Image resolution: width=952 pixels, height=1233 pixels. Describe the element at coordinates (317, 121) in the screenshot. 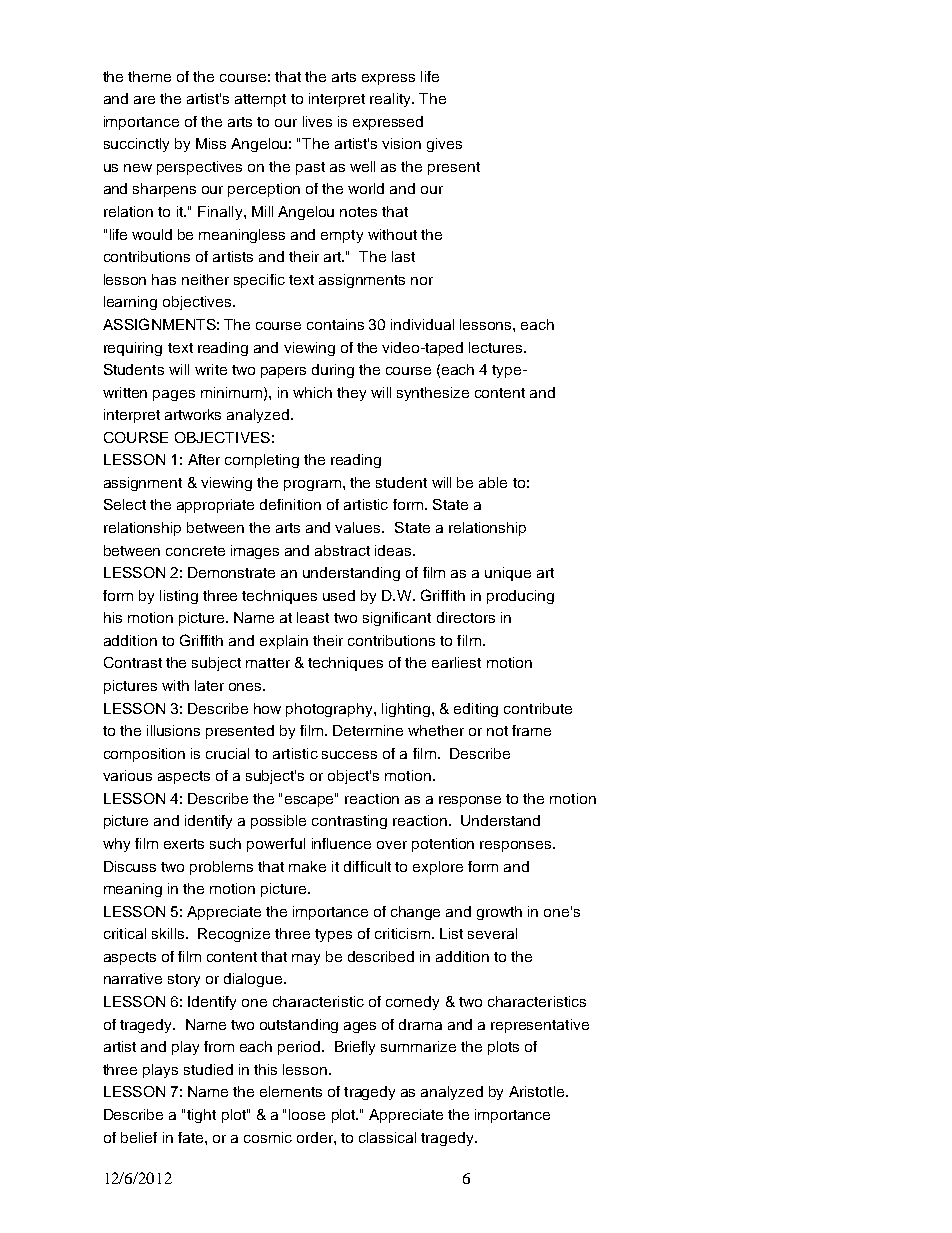

I see `lives` at that location.
